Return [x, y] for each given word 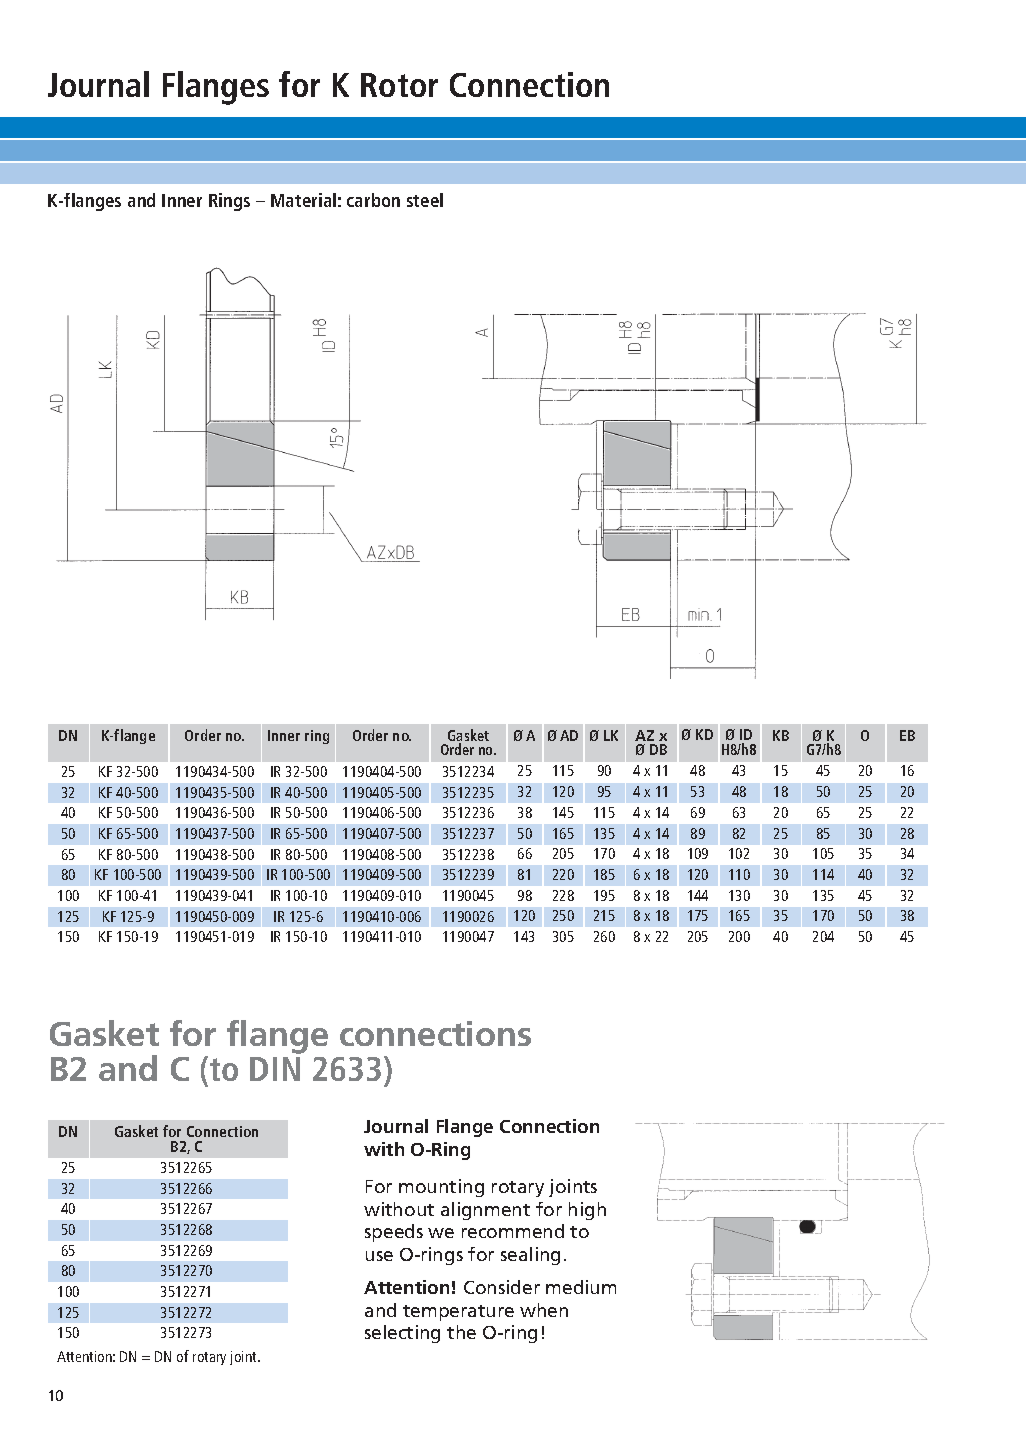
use [379, 1256]
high [587, 1211]
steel [425, 200]
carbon [373, 200]
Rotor [399, 85]
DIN [275, 1069]
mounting [441, 1188]
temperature [458, 1313]
